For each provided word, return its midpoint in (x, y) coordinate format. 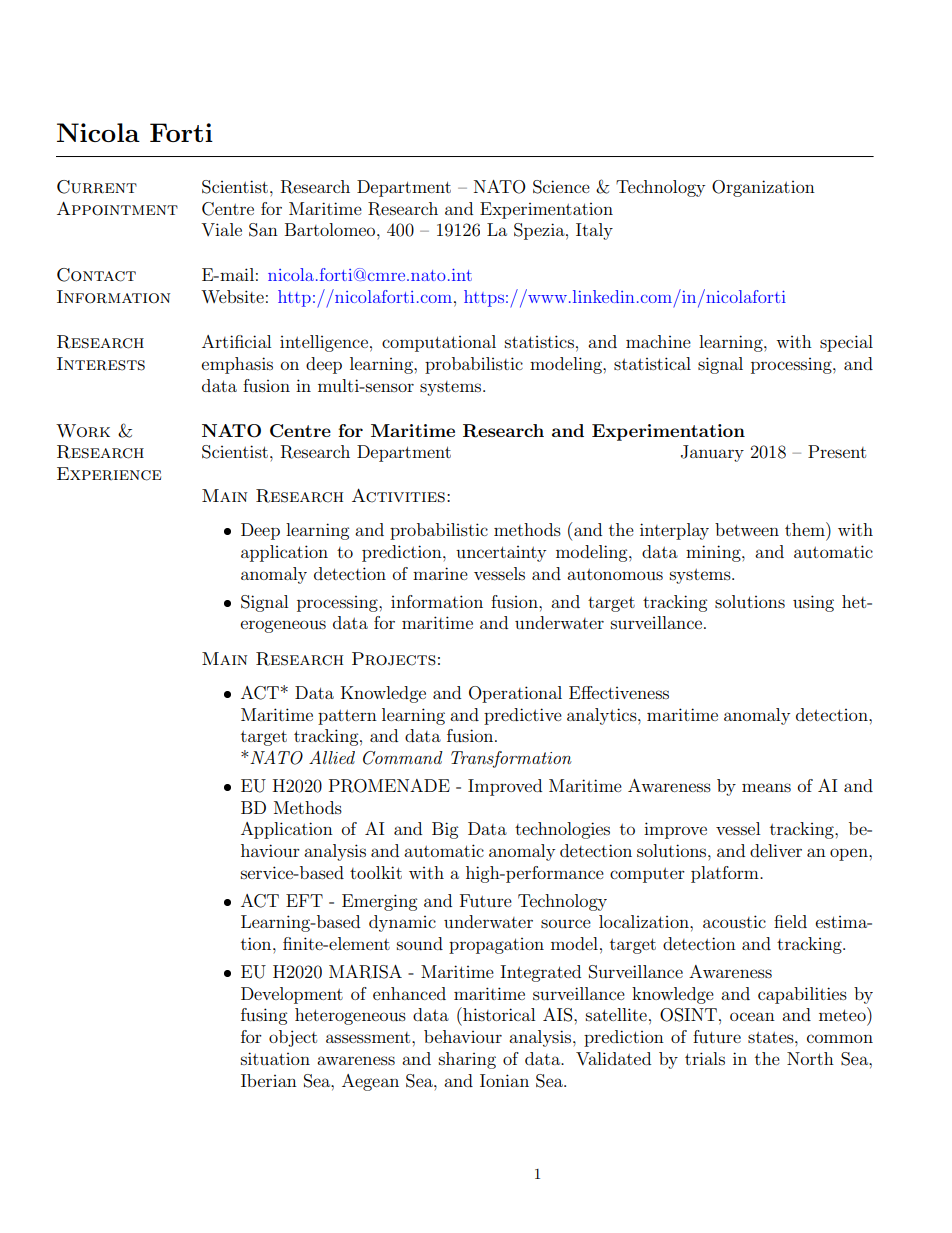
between (747, 529)
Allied (332, 757)
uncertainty (501, 554)
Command (403, 758)
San (263, 230)
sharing (467, 1060)
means (766, 787)
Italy (594, 231)
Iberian (269, 1080)
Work (83, 431)
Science (561, 187)
